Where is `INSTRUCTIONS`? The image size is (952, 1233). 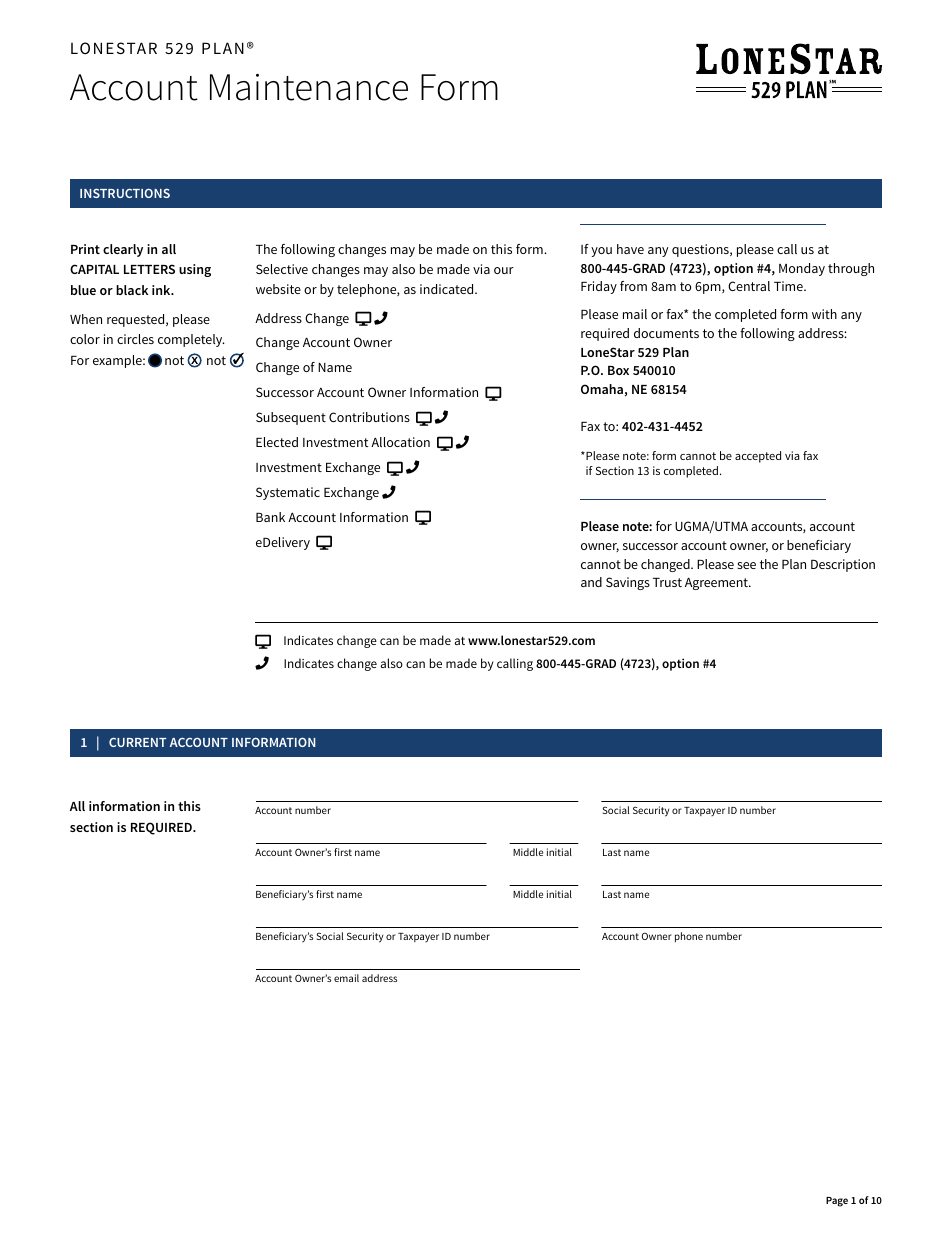
INSTRUCTIONS is located at coordinates (125, 193).
